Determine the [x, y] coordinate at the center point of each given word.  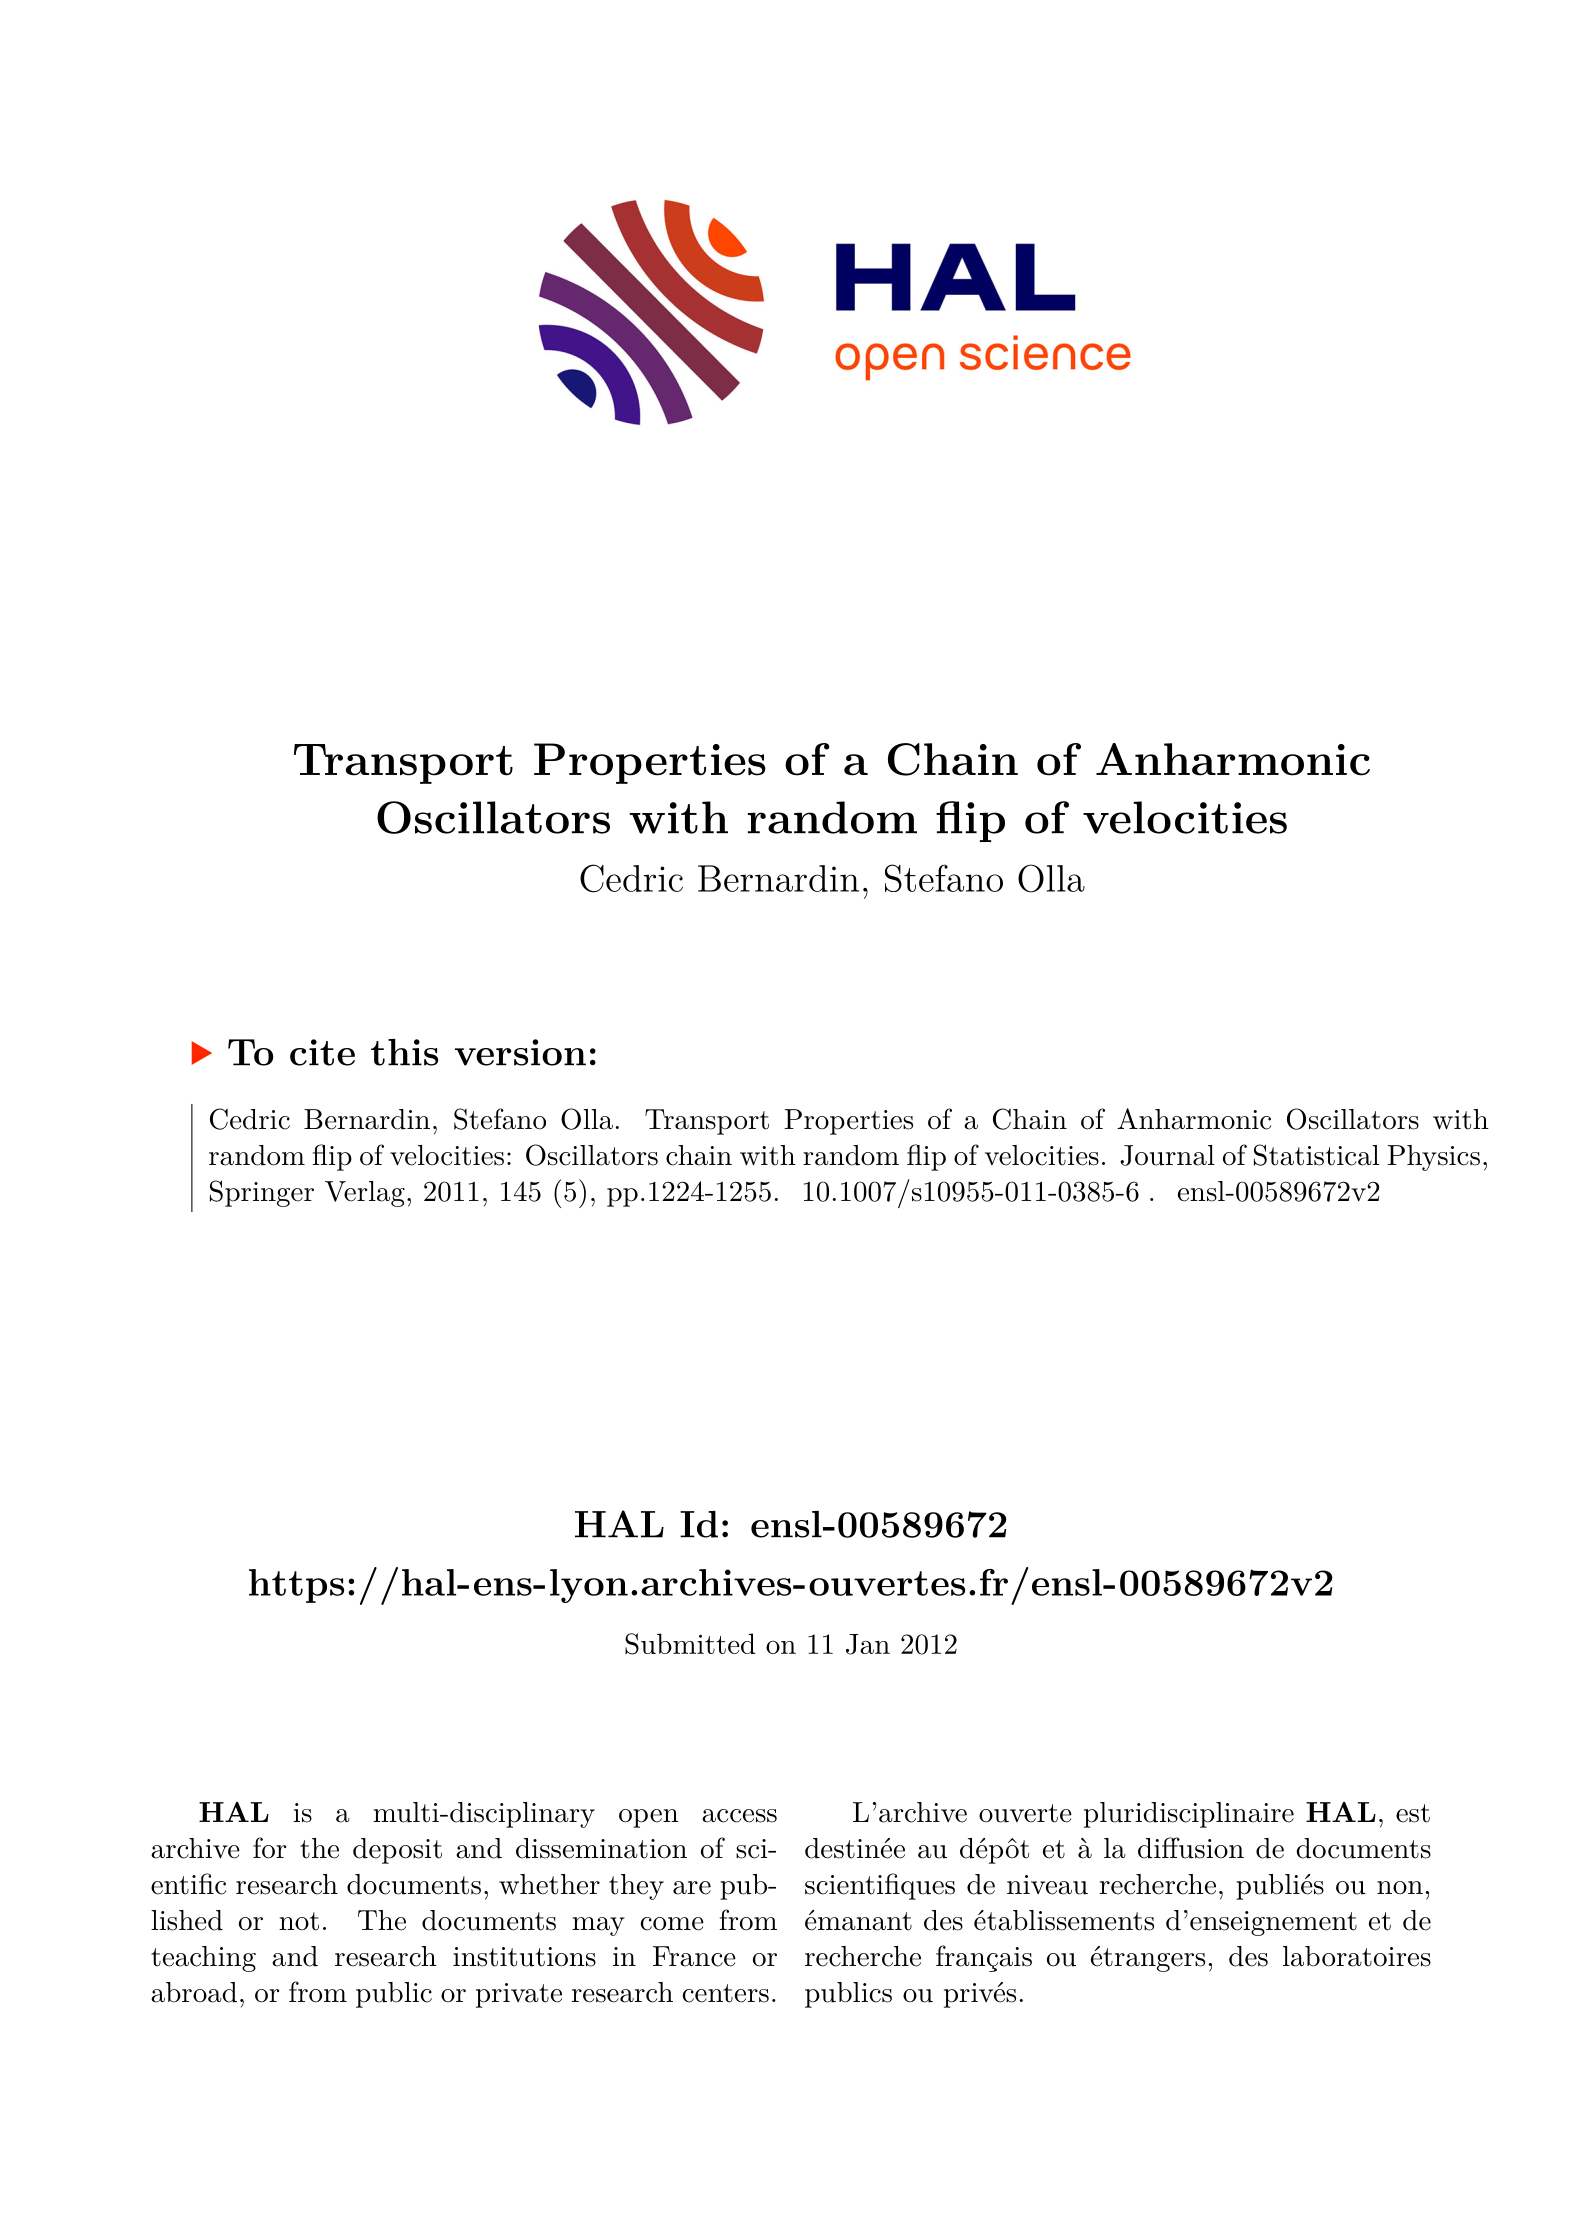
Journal [1167, 1155]
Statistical [1316, 1155]
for [269, 1848]
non [1400, 1888]
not [299, 1921]
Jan [868, 1644]
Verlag [365, 1194]
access [739, 1816]
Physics [1433, 1158]
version [520, 1052]
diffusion [1191, 1848]
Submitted [690, 1644]
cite [322, 1052]
